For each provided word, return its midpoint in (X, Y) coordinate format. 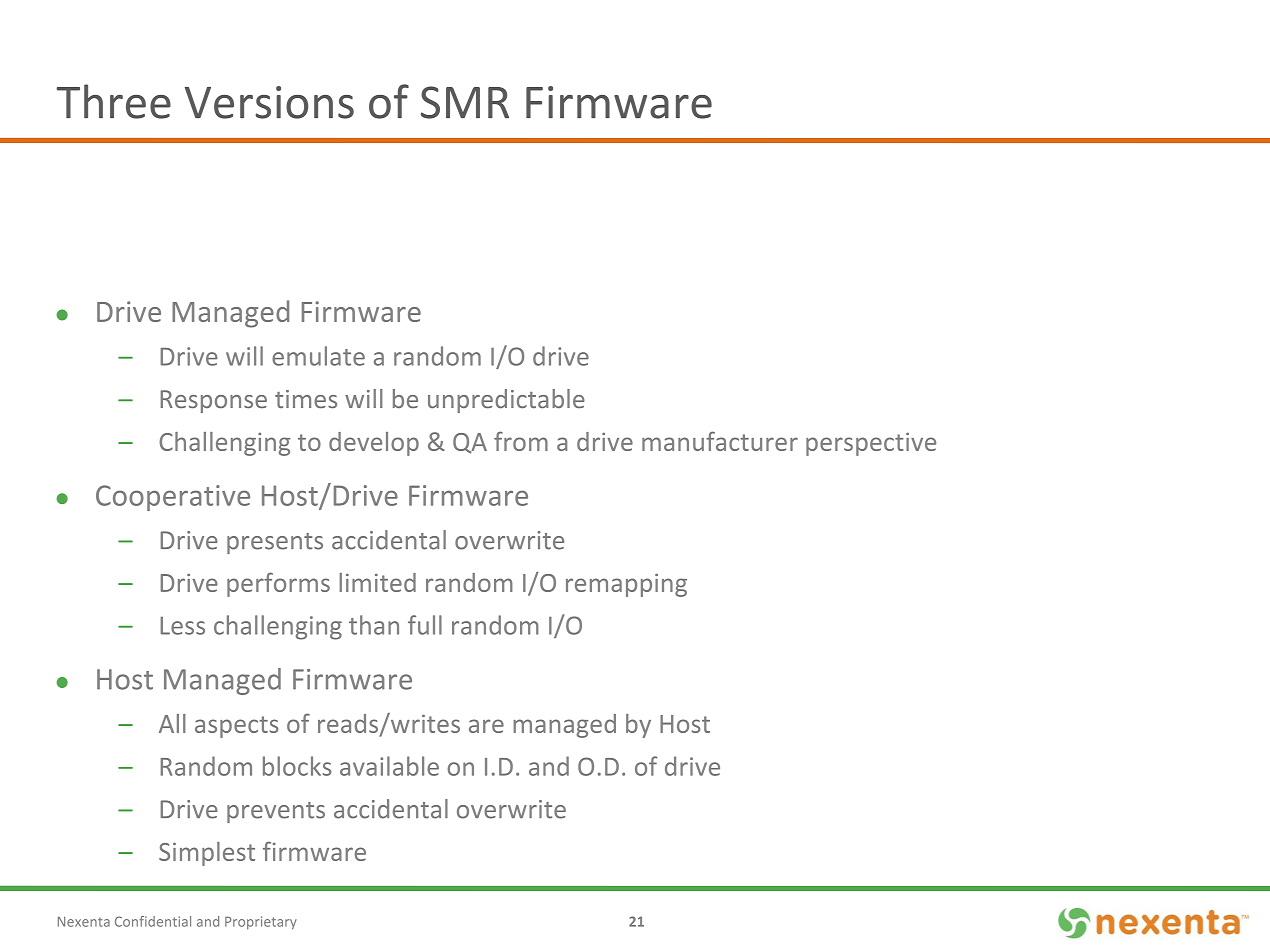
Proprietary (261, 923)
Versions (269, 102)
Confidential (153, 921)
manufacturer (720, 441)
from (521, 441)
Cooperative (173, 498)
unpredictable (506, 401)
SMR (465, 102)
